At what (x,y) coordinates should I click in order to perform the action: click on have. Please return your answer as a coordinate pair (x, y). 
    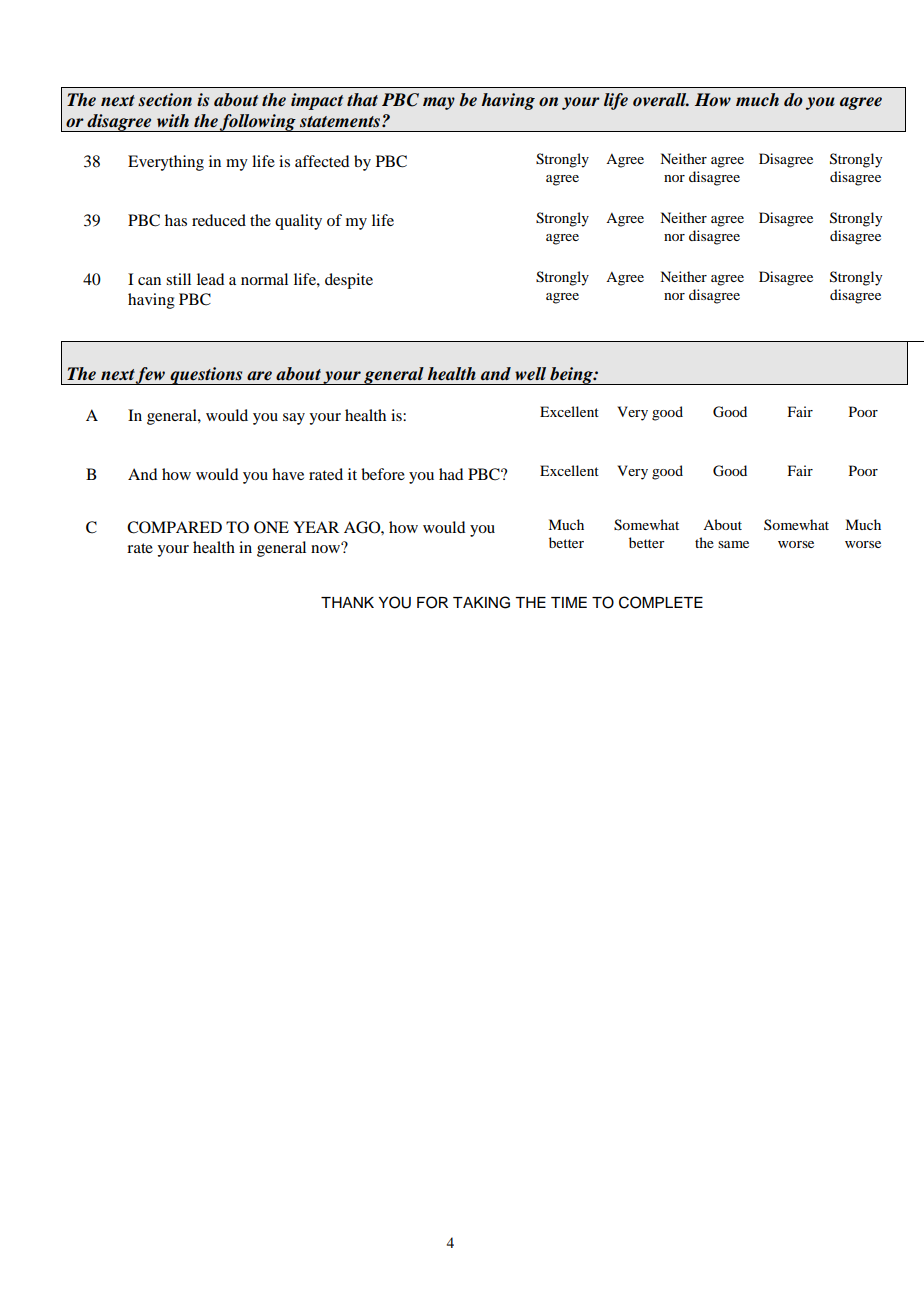
    Looking at the image, I should click on (288, 474).
